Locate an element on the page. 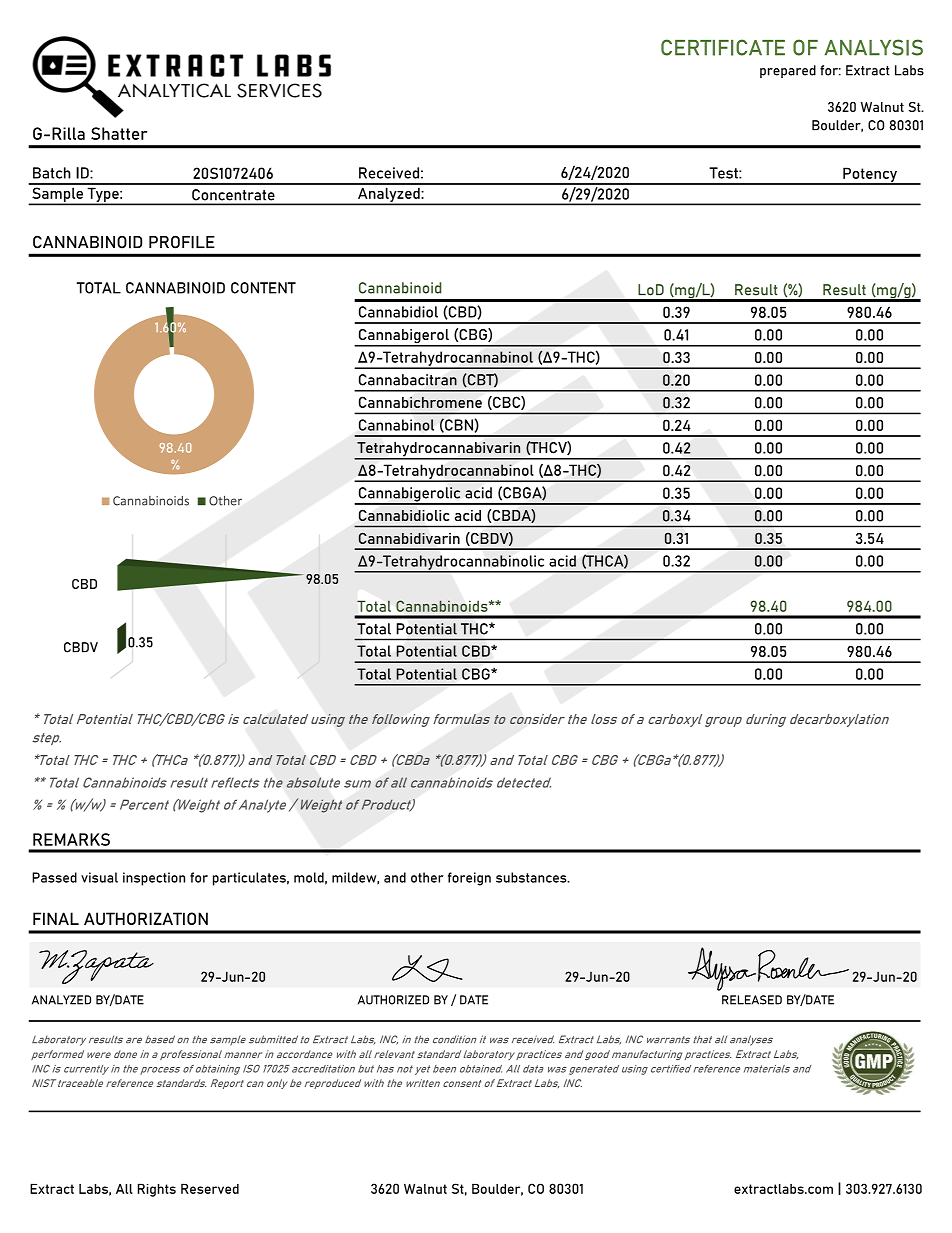  Rights is located at coordinates (157, 1190).
